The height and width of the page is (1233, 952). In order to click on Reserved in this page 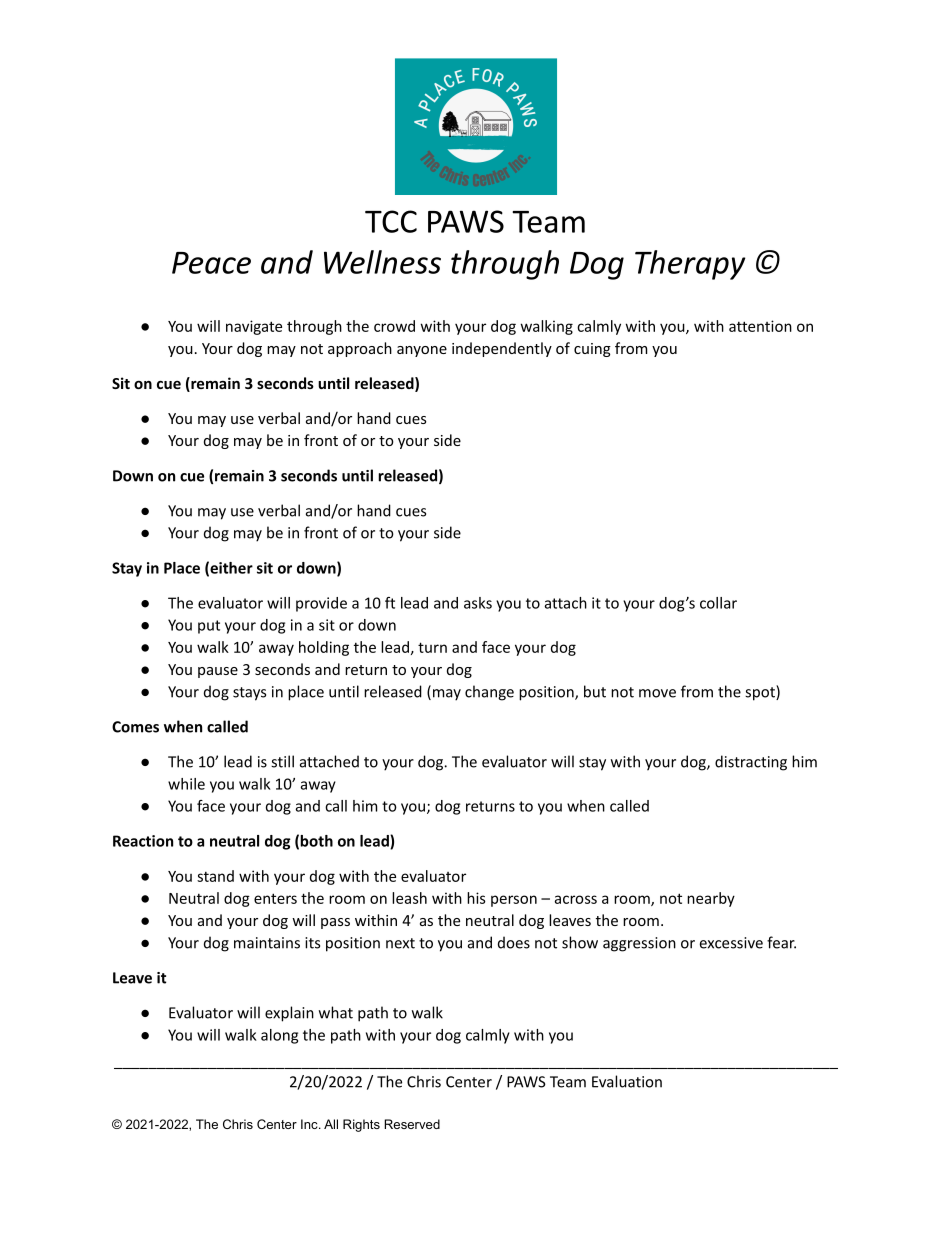, I will do `click(412, 1124)`.
